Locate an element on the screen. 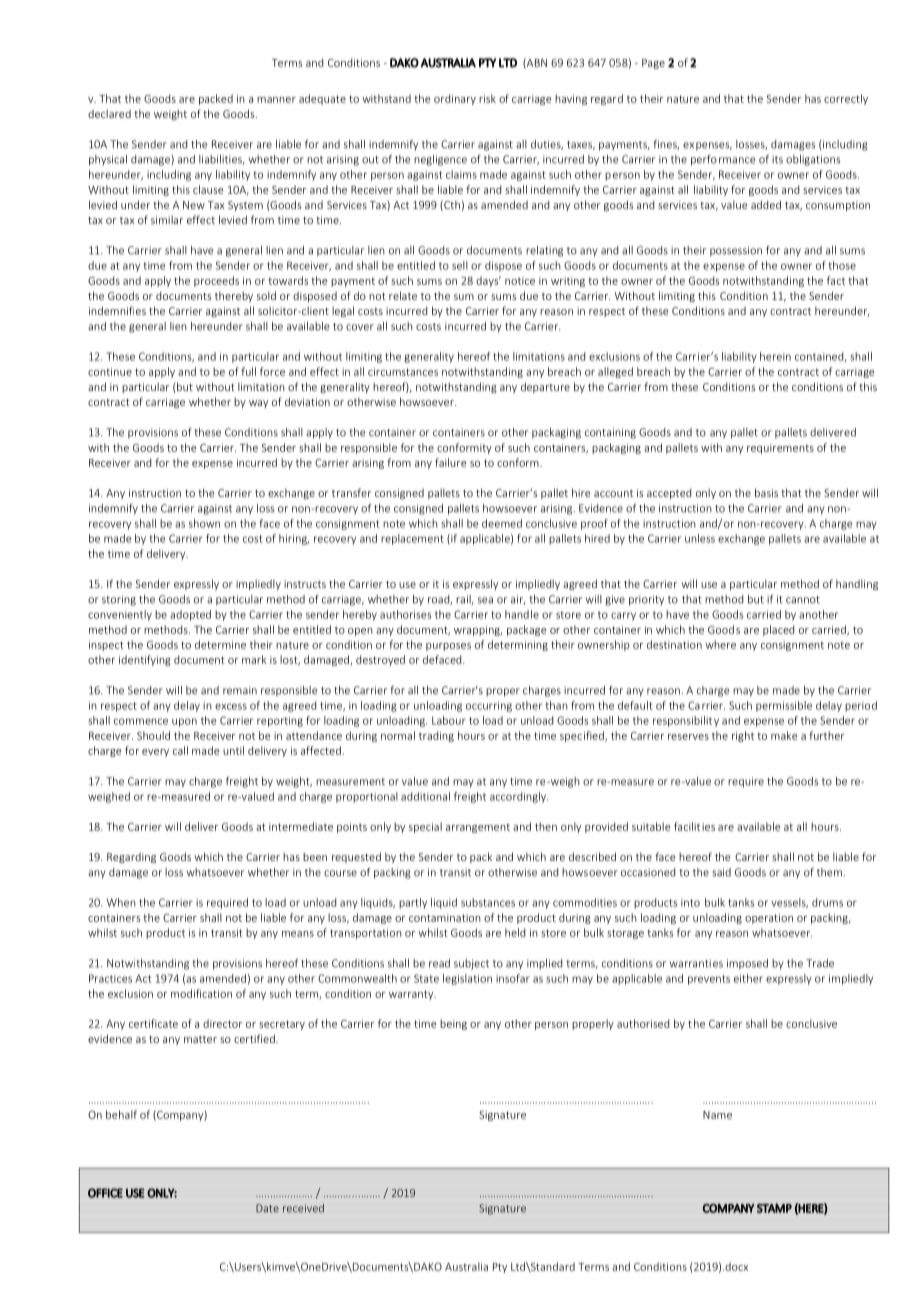 This screenshot has width=924, height=1307. purposes is located at coordinates (448, 647).
